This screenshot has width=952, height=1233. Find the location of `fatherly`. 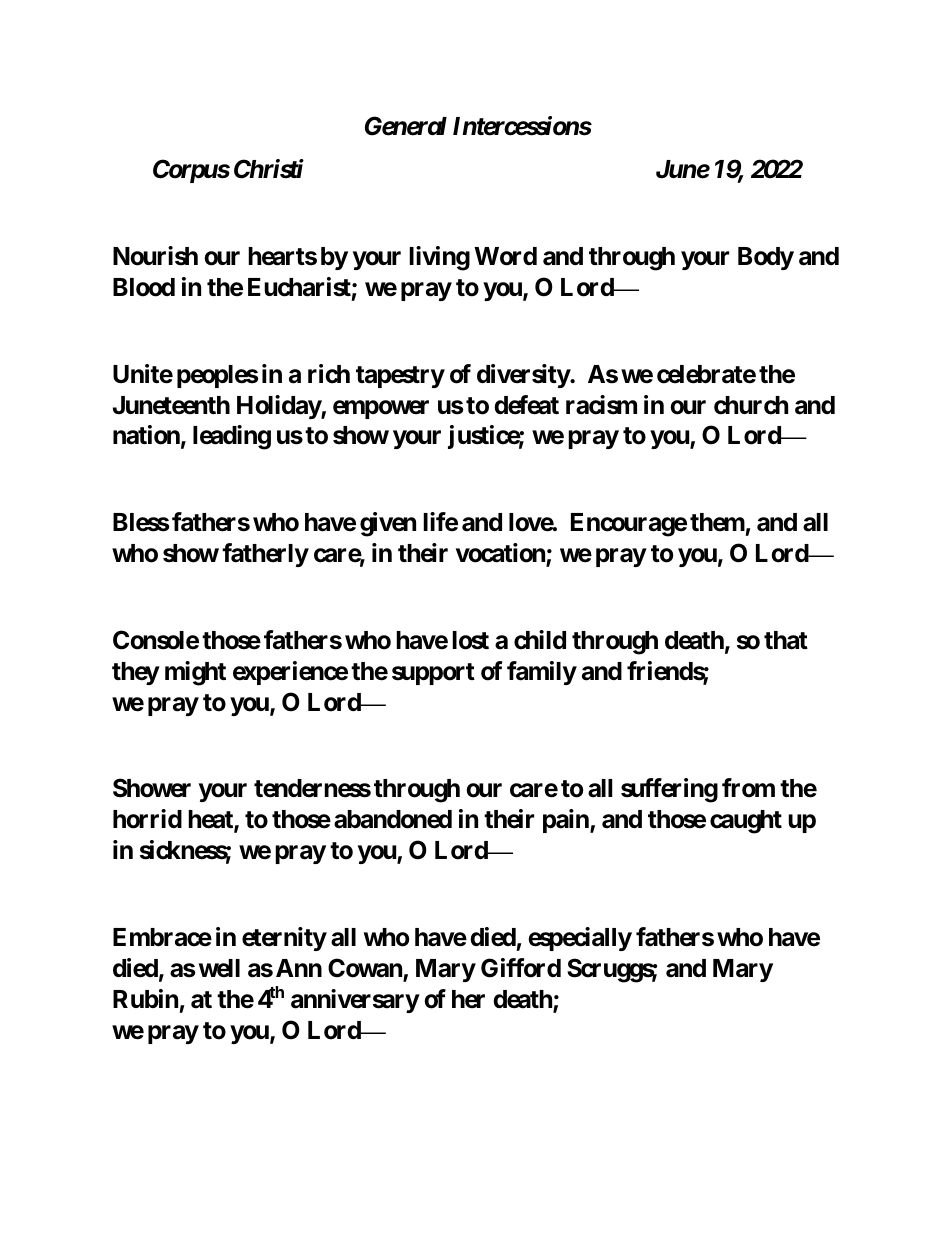

fatherly is located at coordinates (265, 555).
